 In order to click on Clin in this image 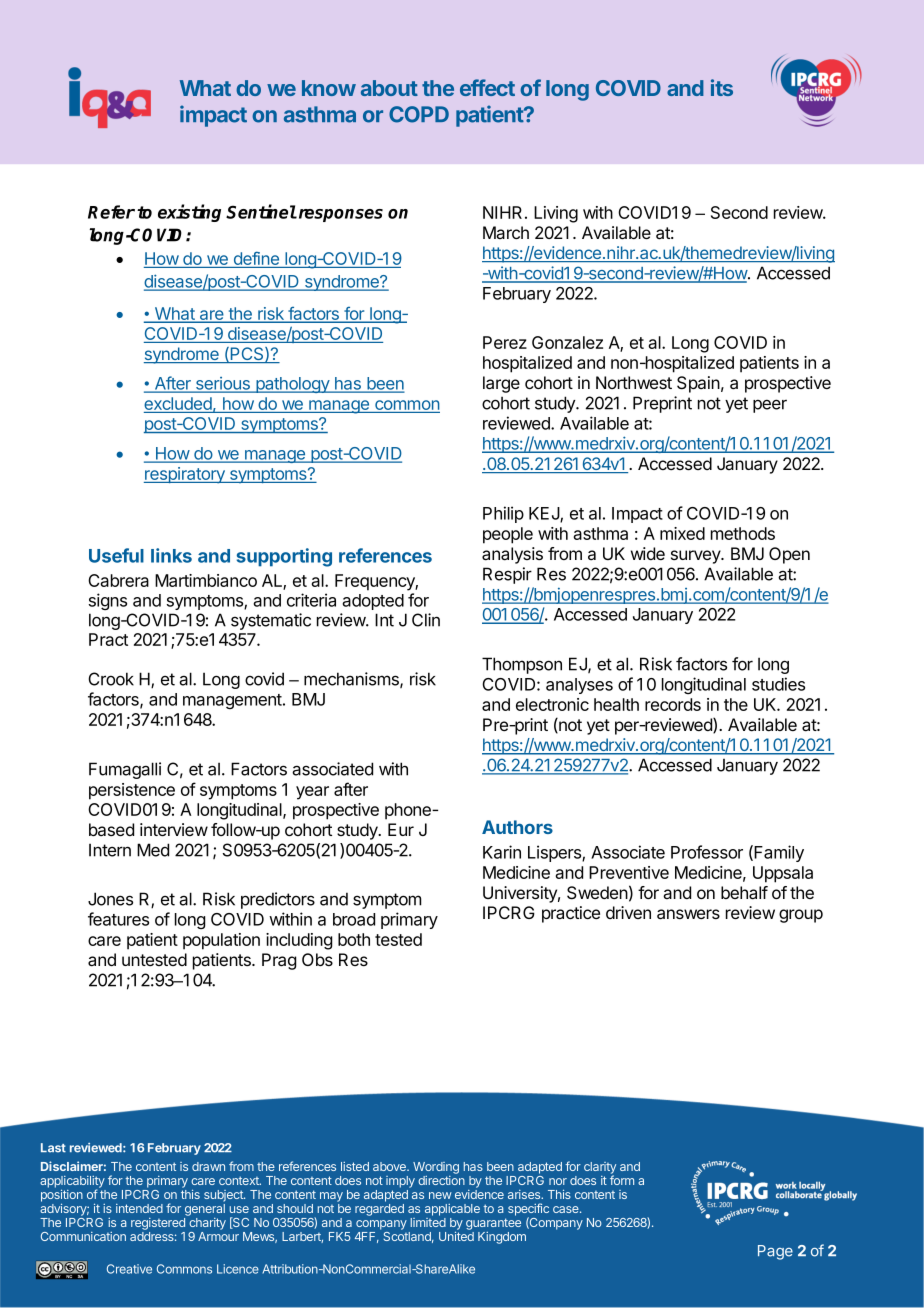, I will do `click(426, 620)`.
